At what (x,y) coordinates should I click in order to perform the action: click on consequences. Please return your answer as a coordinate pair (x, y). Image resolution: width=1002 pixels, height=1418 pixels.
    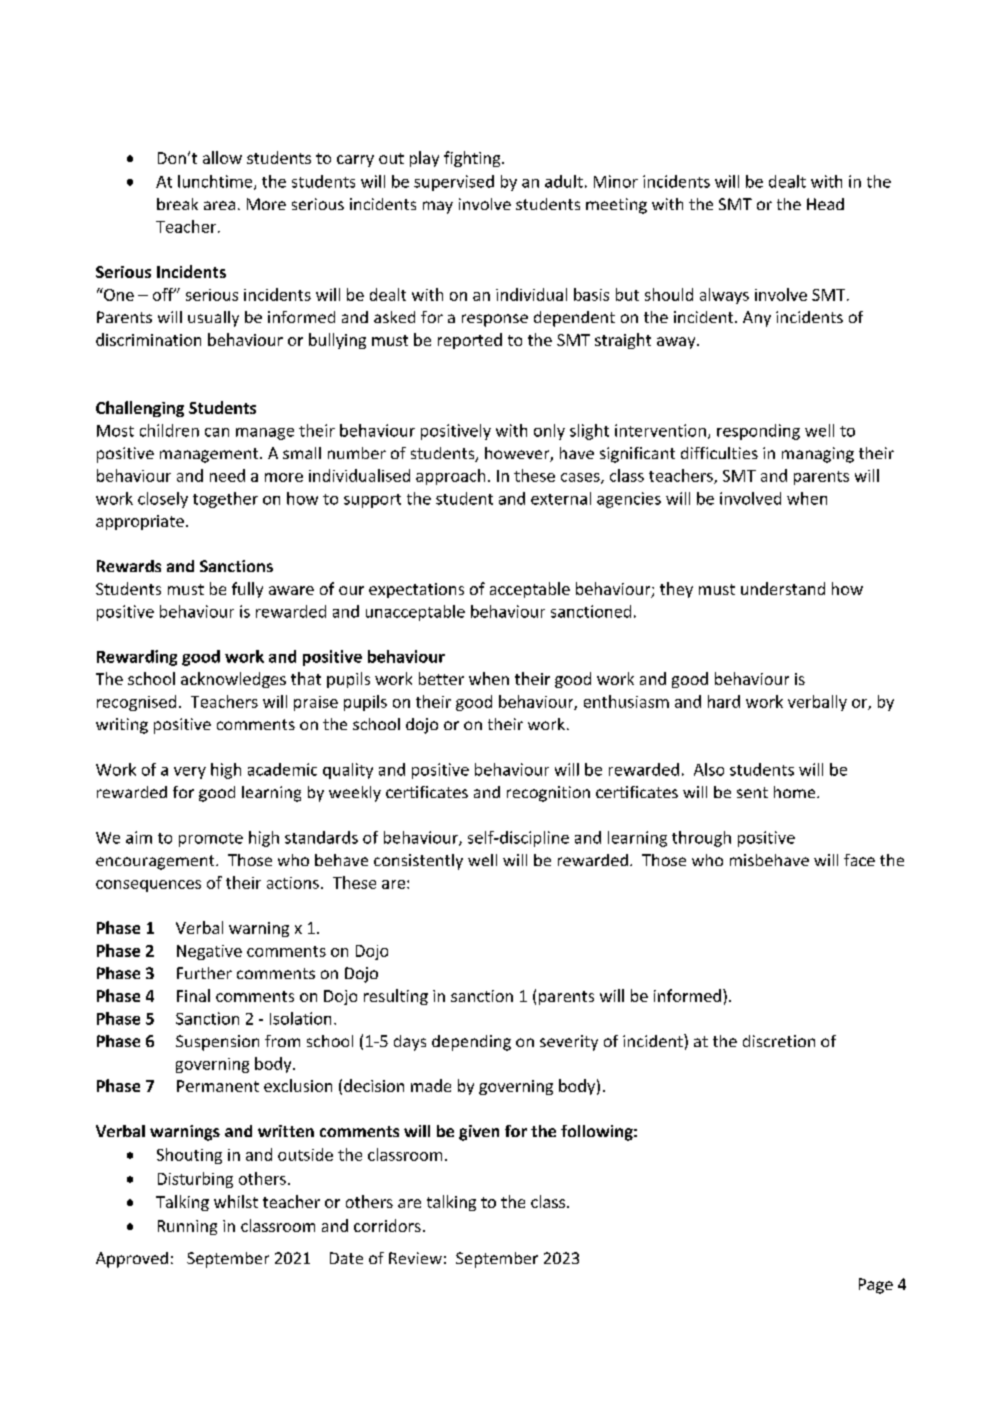
    Looking at the image, I should click on (148, 886).
